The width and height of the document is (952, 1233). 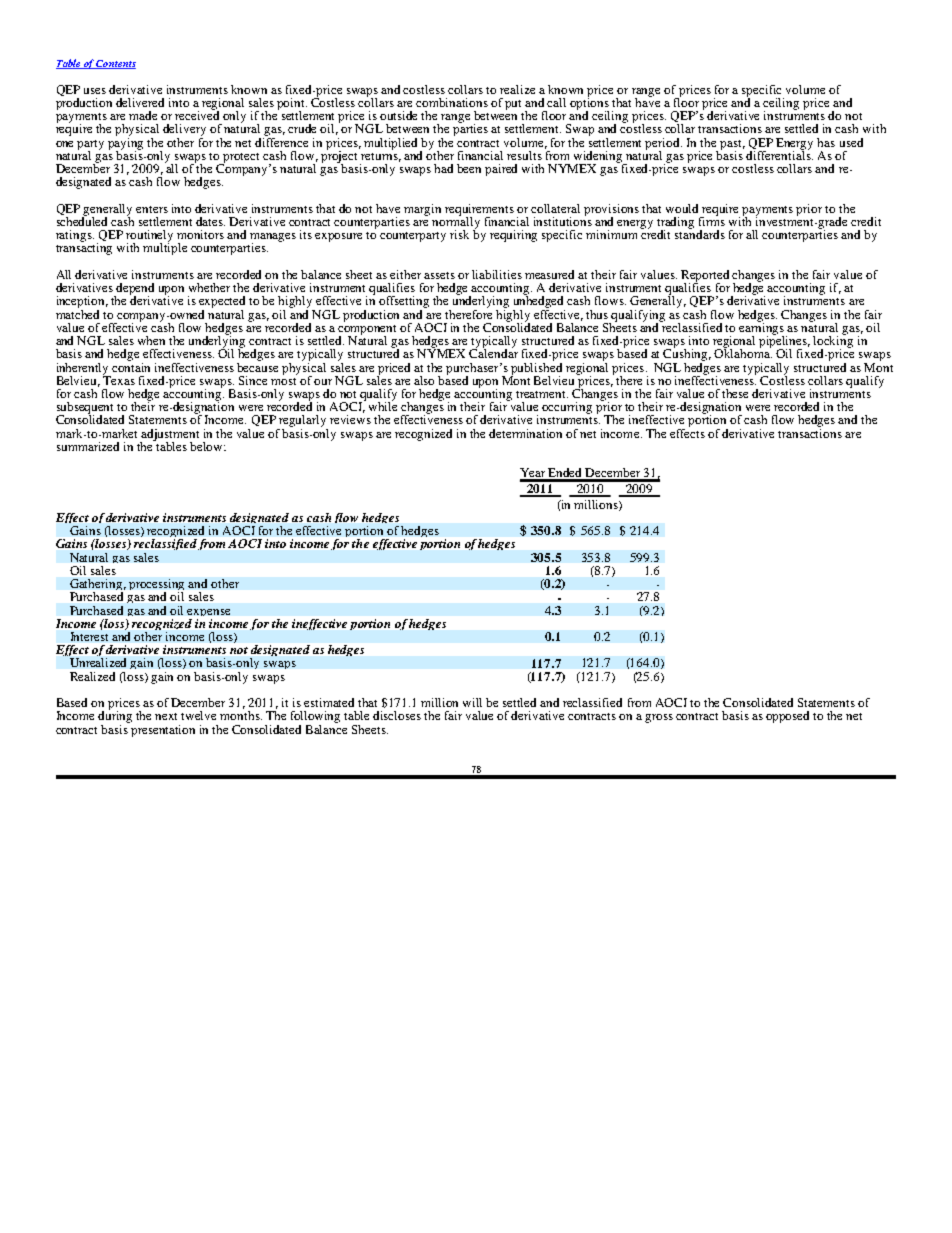 I want to click on twelve, so click(x=198, y=715).
